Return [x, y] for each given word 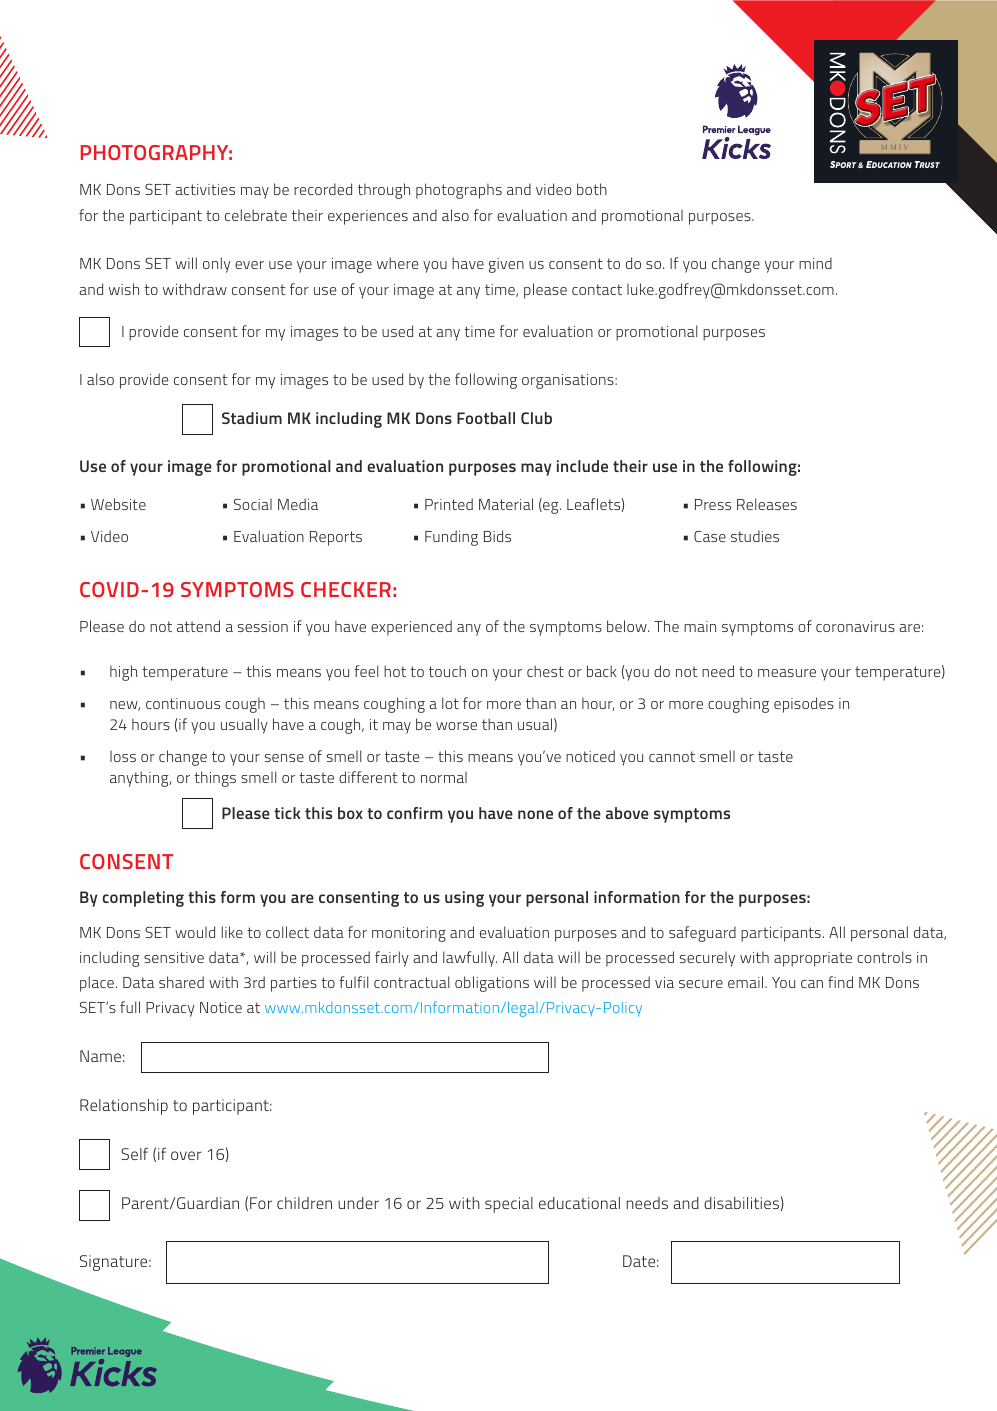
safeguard [702, 934]
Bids [497, 536]
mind [815, 263]
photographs [459, 191]
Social [253, 504]
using [464, 899]
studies [755, 536]
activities [205, 189]
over [186, 1155]
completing [143, 899]
